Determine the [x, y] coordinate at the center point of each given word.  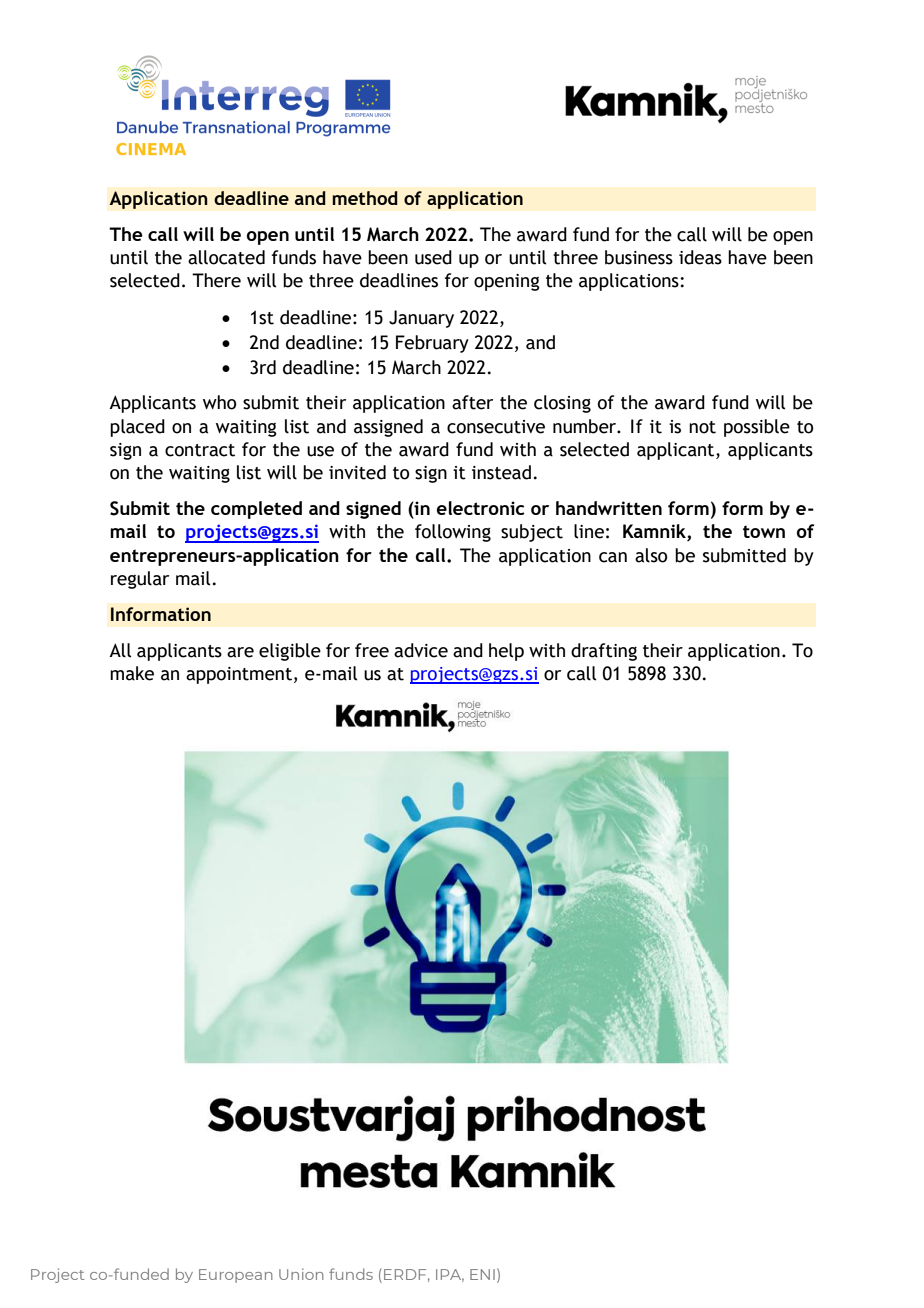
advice [421, 650]
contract [200, 450]
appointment [239, 675]
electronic [480, 508]
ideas [700, 257]
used [433, 257]
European [236, 1276]
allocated [226, 257]
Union [301, 1274]
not [702, 427]
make [132, 673]
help [506, 652]
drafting [604, 652]
